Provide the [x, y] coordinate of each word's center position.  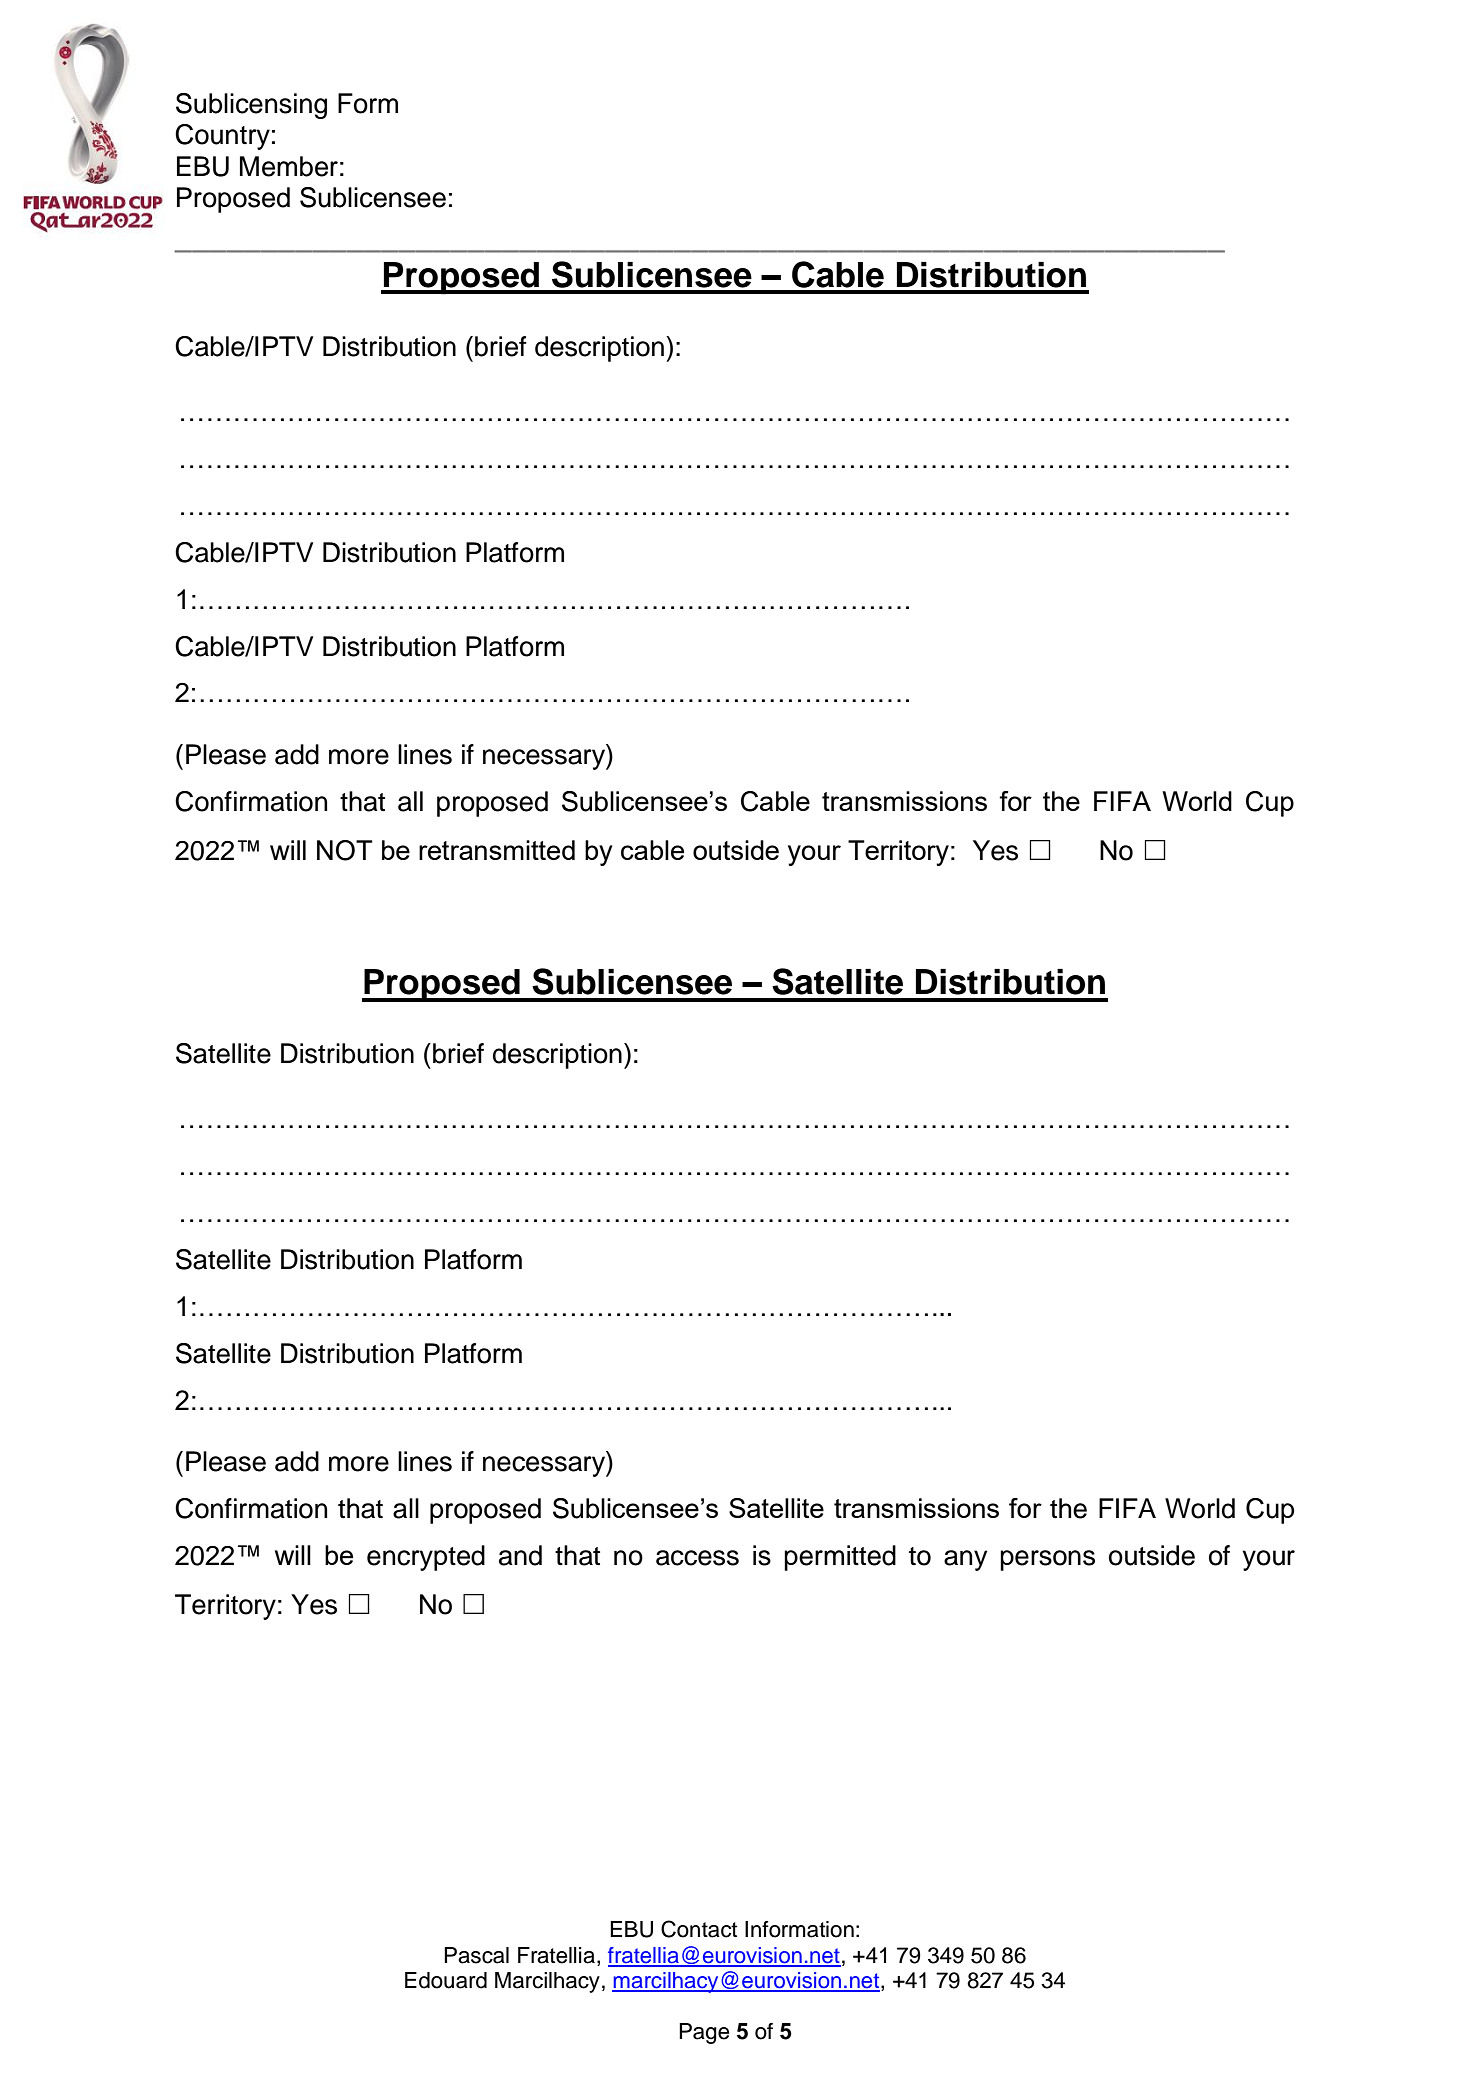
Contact [699, 1929]
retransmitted [497, 850]
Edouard [446, 1980]
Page [704, 2033]
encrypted [426, 1558]
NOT [345, 850]
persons [1047, 1560]
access [697, 1558]
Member [289, 166]
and [520, 1555]
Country [222, 137]
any [965, 1560]
